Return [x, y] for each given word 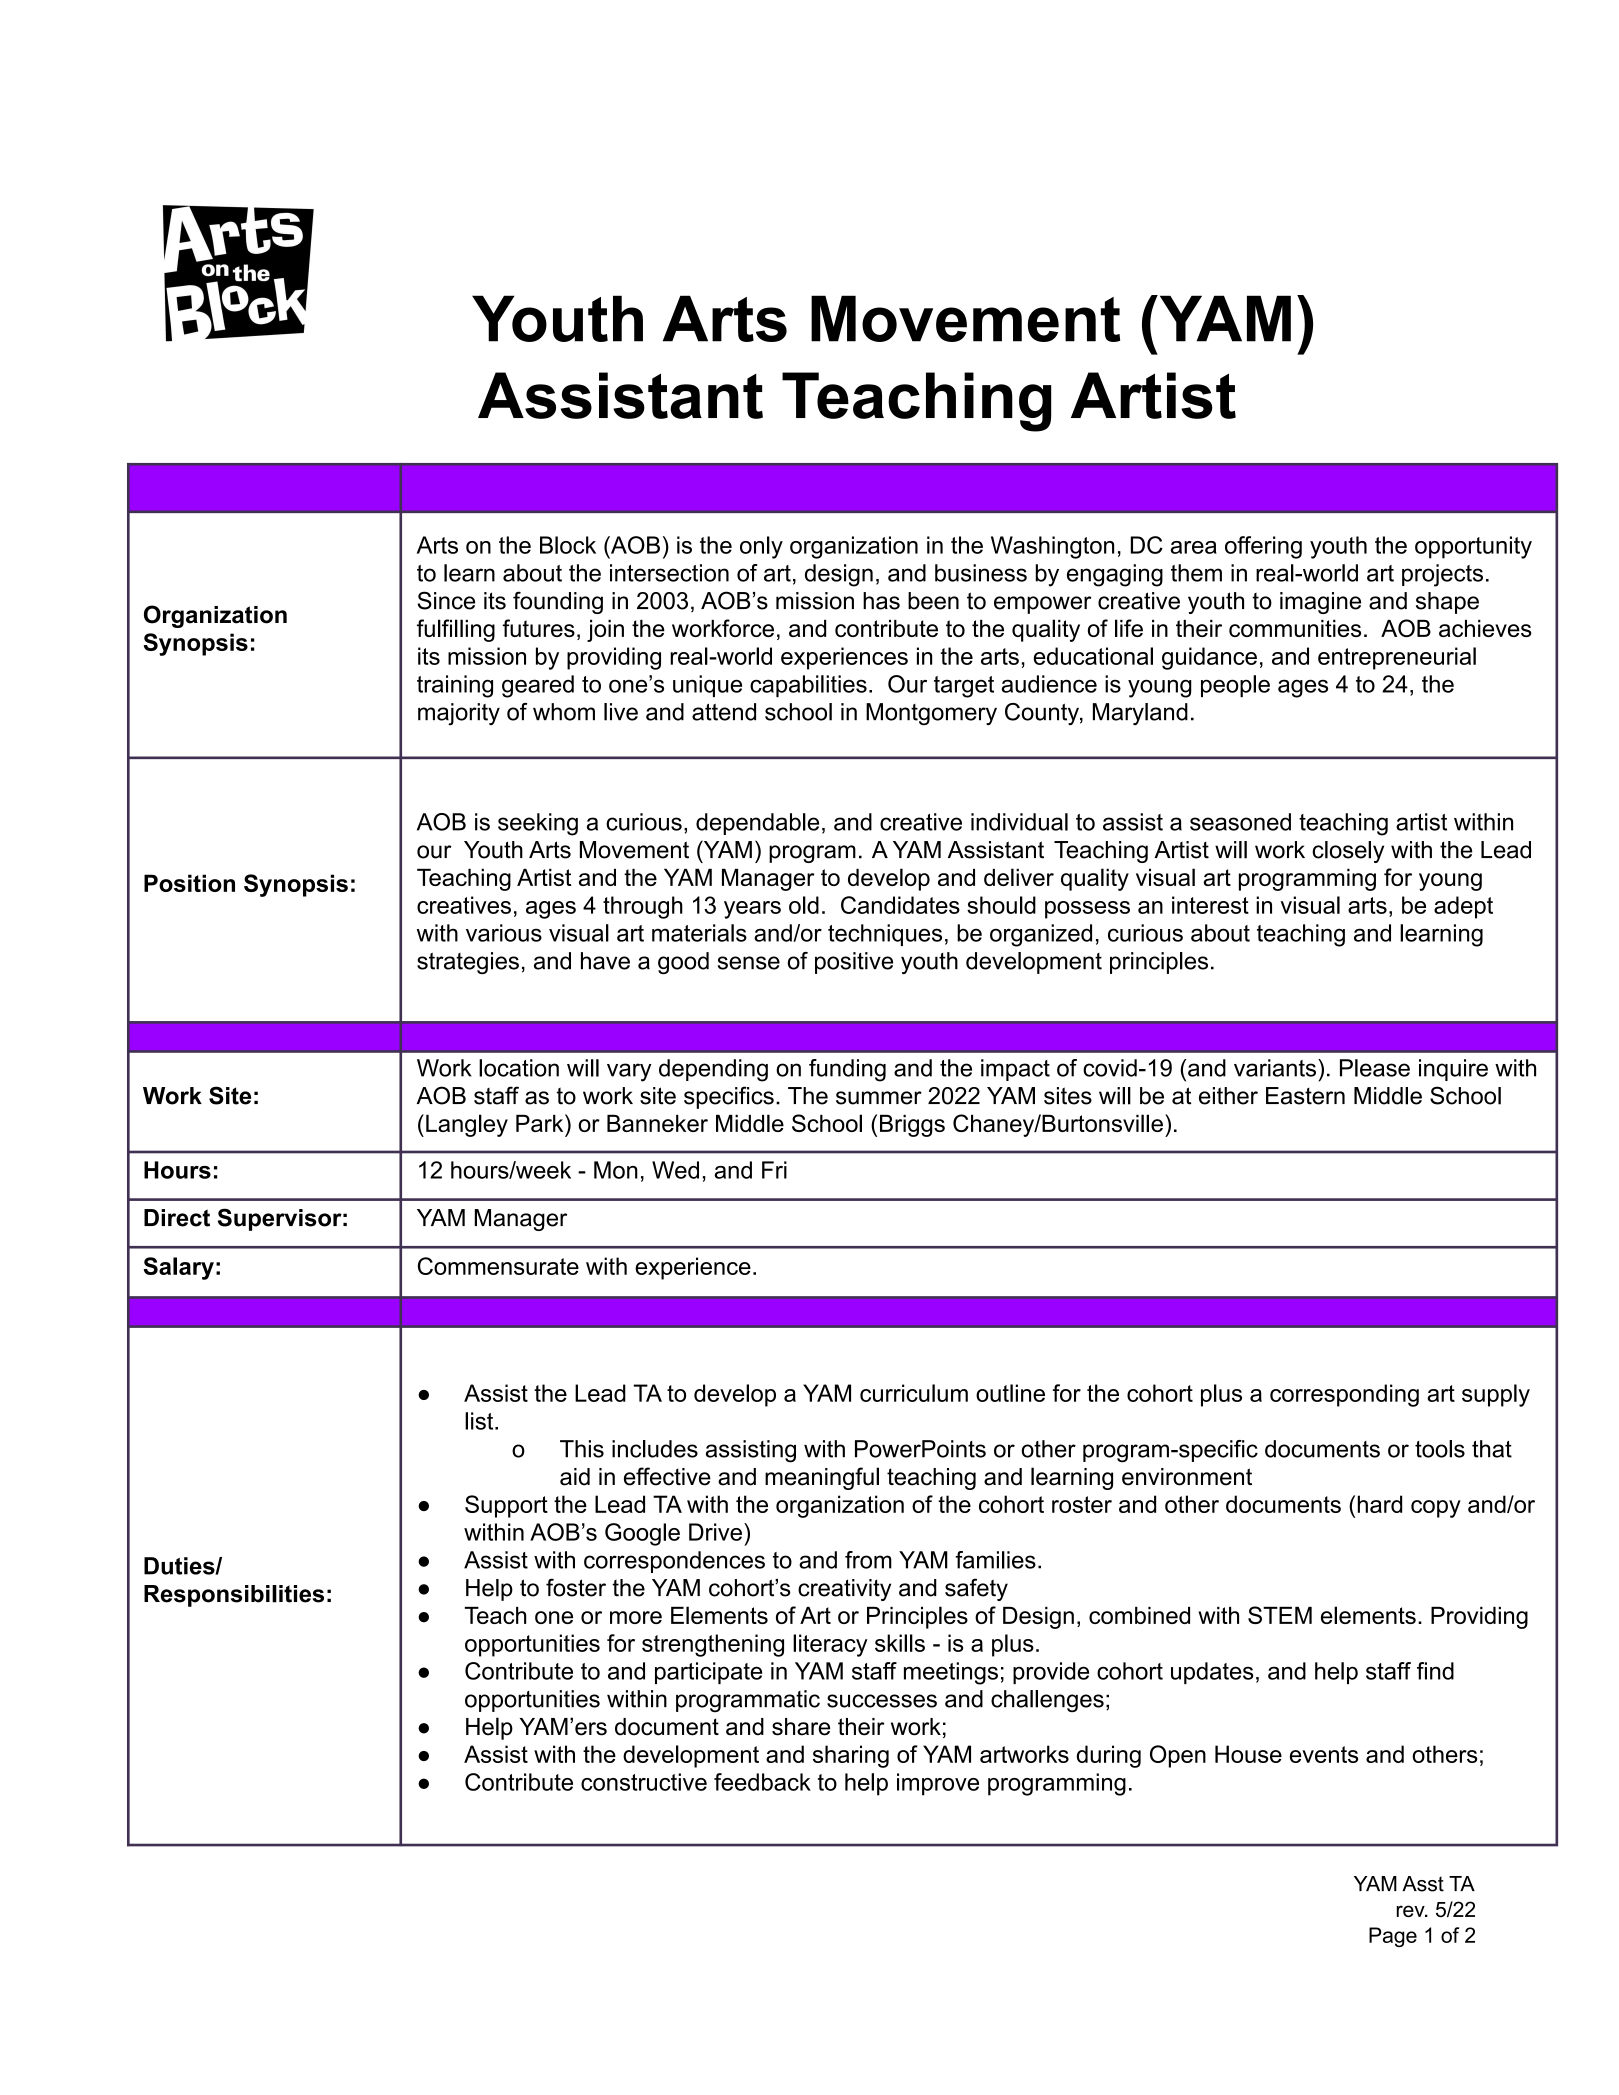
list [480, 1421]
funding [847, 1070]
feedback [762, 1782]
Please [1375, 1068]
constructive [644, 1782]
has [881, 601]
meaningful [822, 1478]
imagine [1320, 603]
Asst [1423, 1884]
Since [446, 600]
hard [1380, 1504]
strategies [468, 963]
